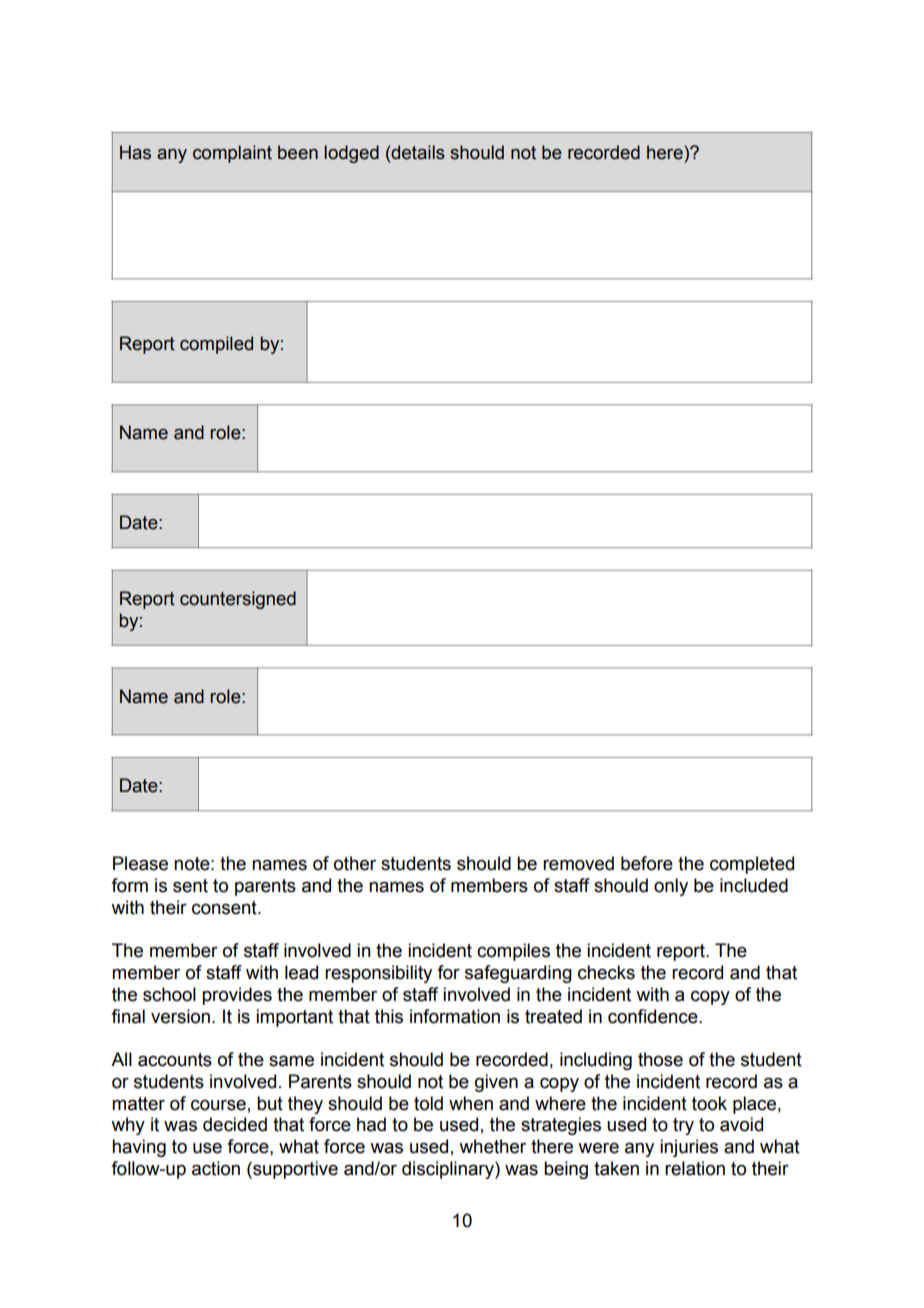 This image has height=1308, width=924. What do you see at coordinates (169, 994) in the image?
I see `school` at bounding box center [169, 994].
